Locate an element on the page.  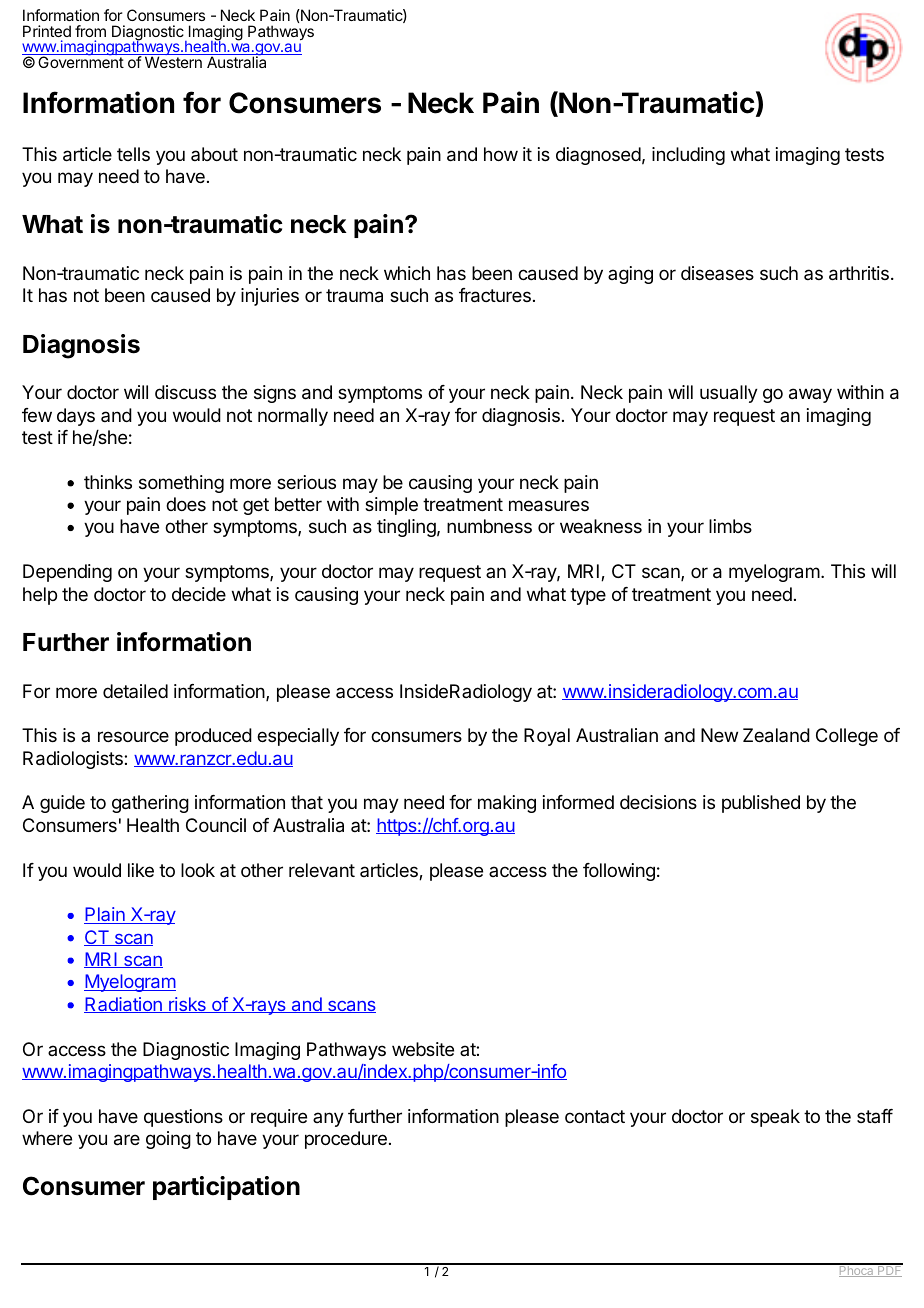
participation is located at coordinates (226, 1188).
